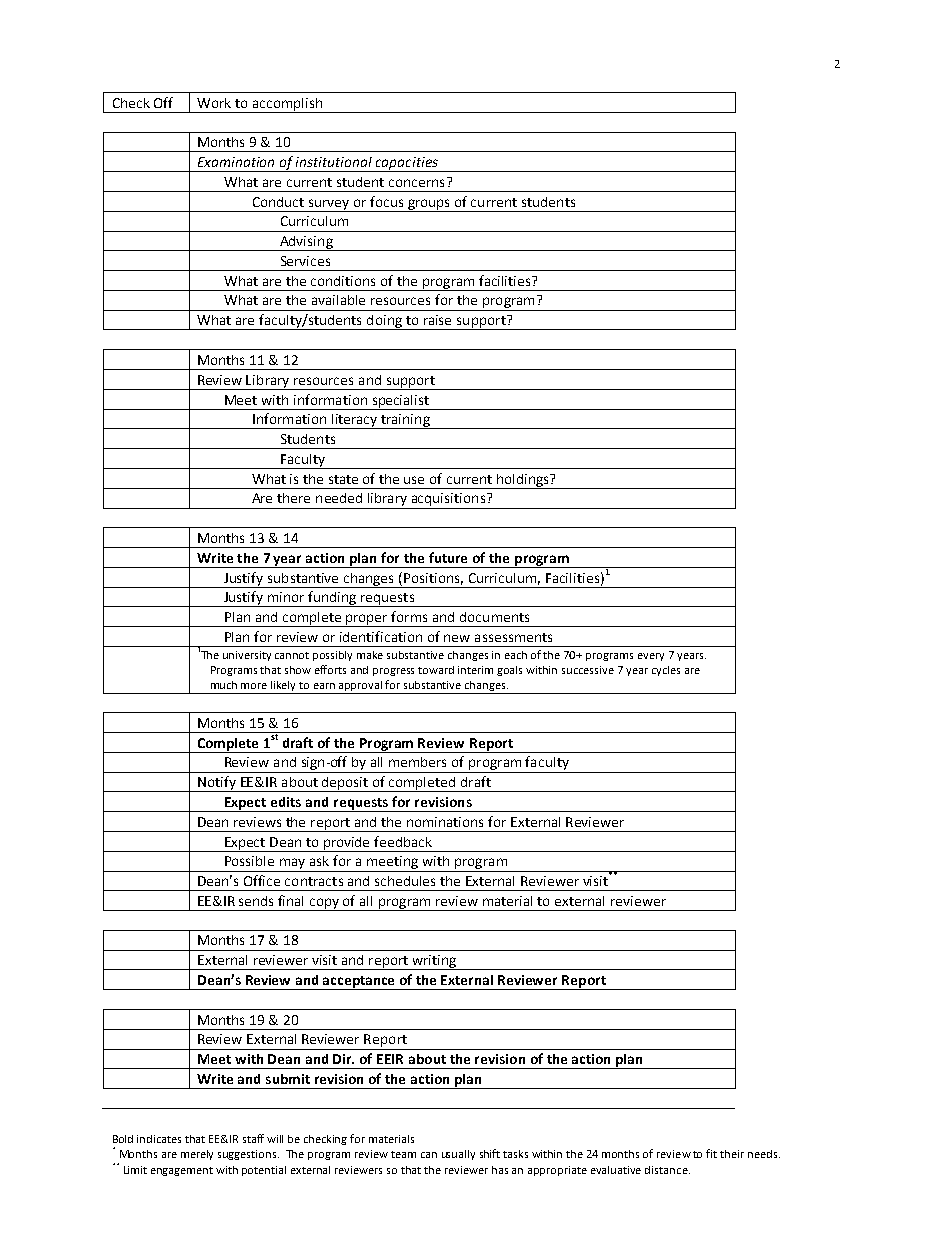 The height and width of the image is (1233, 952). Describe the element at coordinates (651, 657) in the image. I see `every` at that location.
